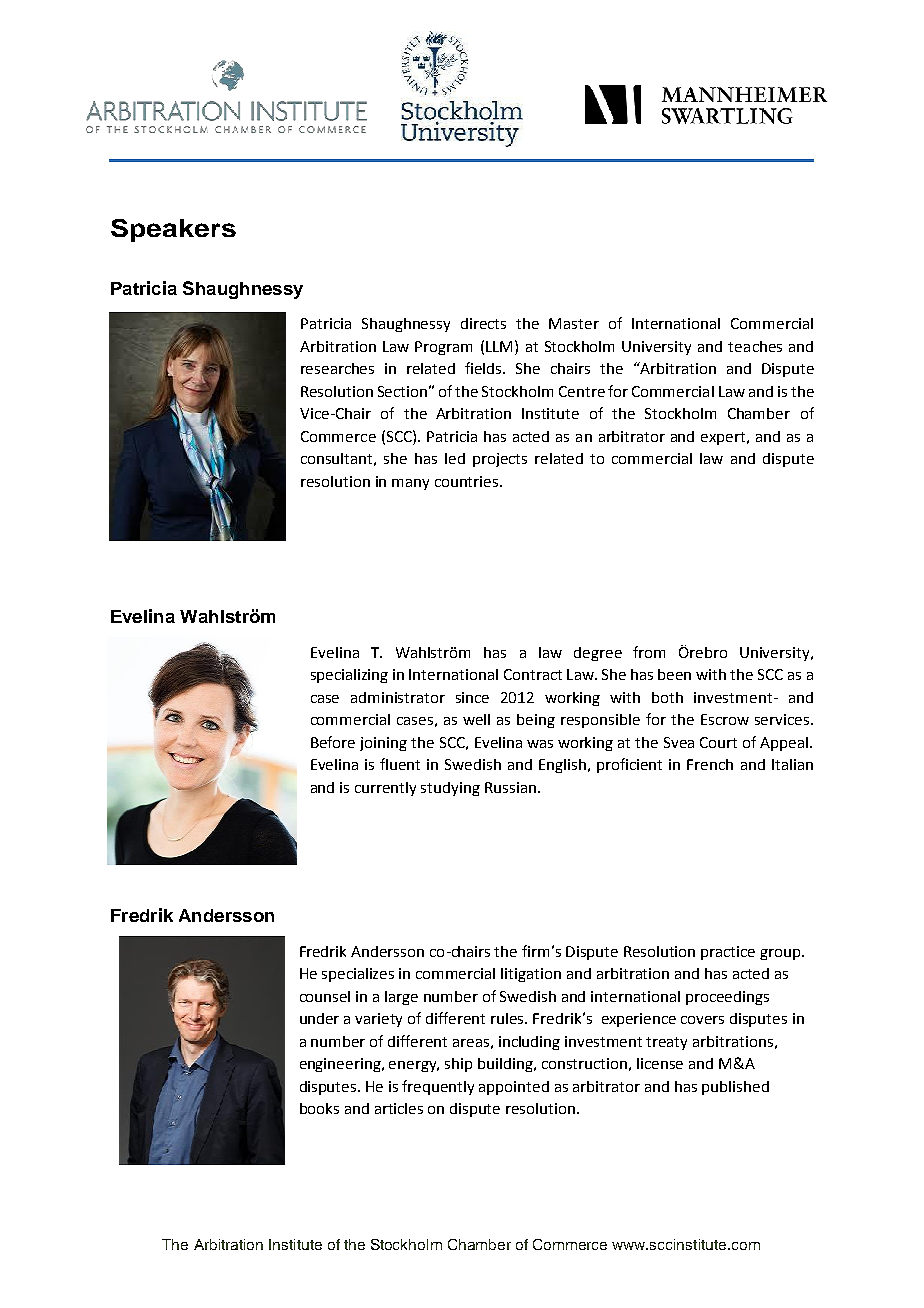  I want to click on books, so click(319, 1108).
